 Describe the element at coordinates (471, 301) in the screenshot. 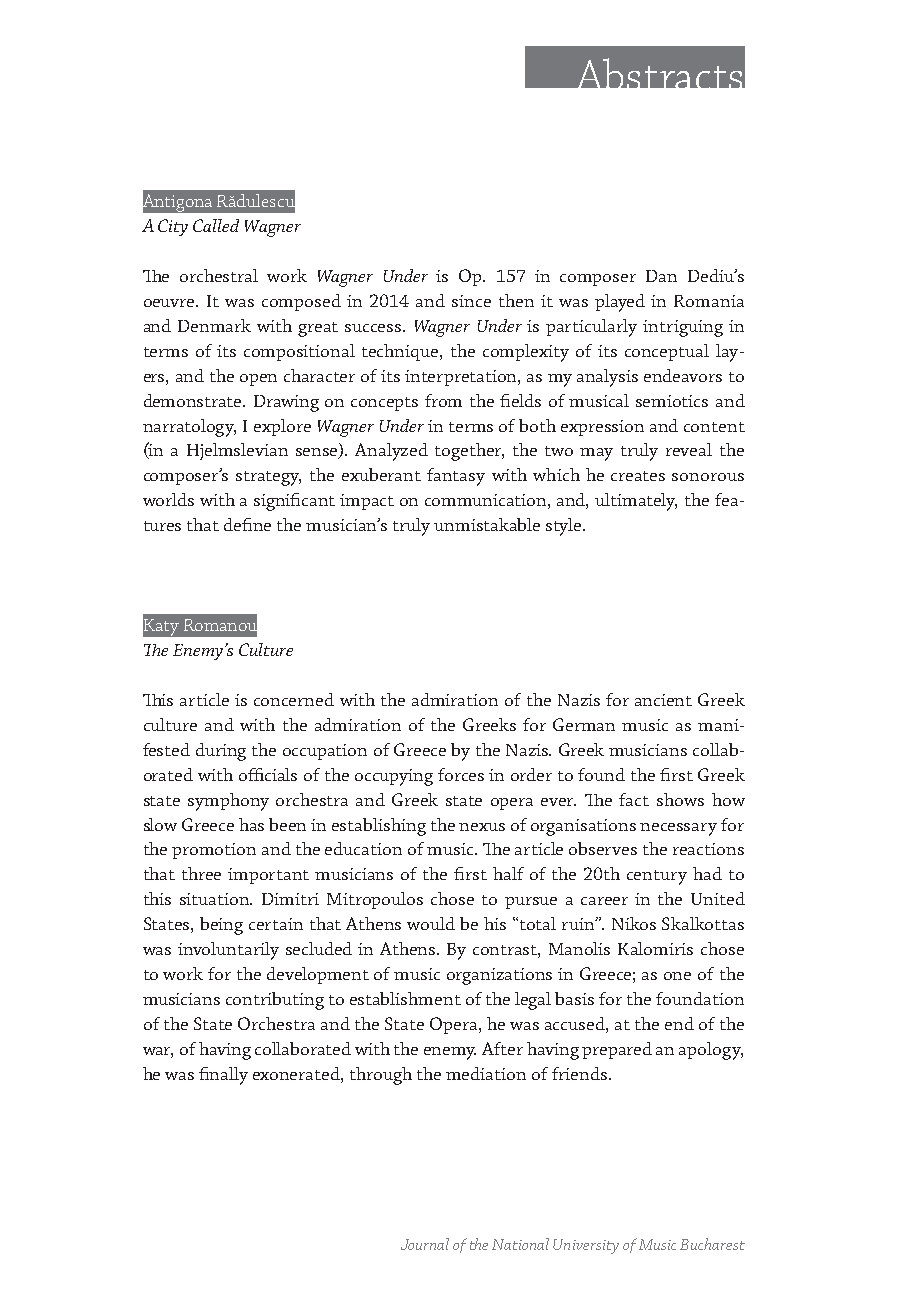

I see `since` at that location.
